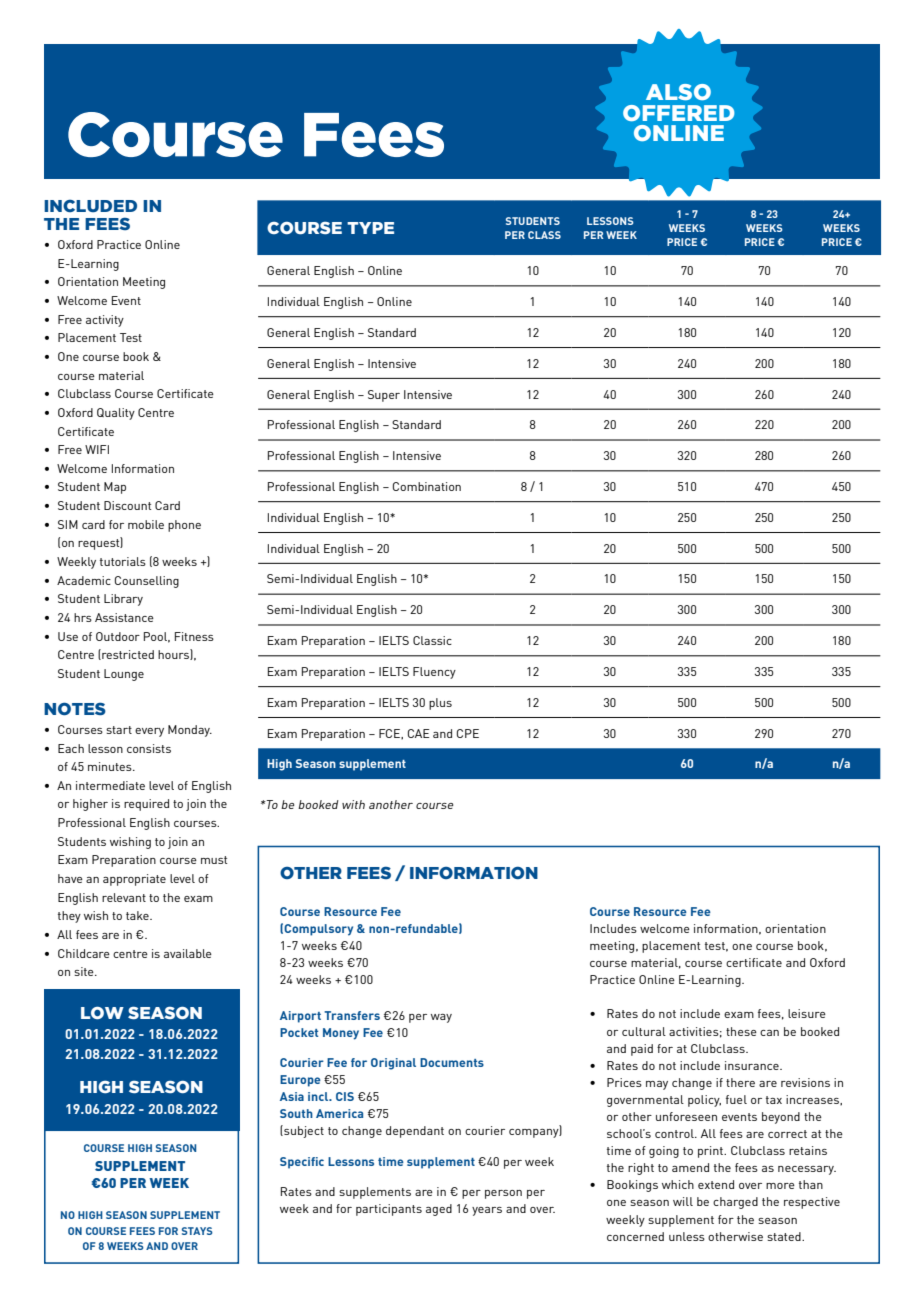 The image size is (924, 1308). What do you see at coordinates (439, 1210) in the screenshot?
I see `aged` at bounding box center [439, 1210].
